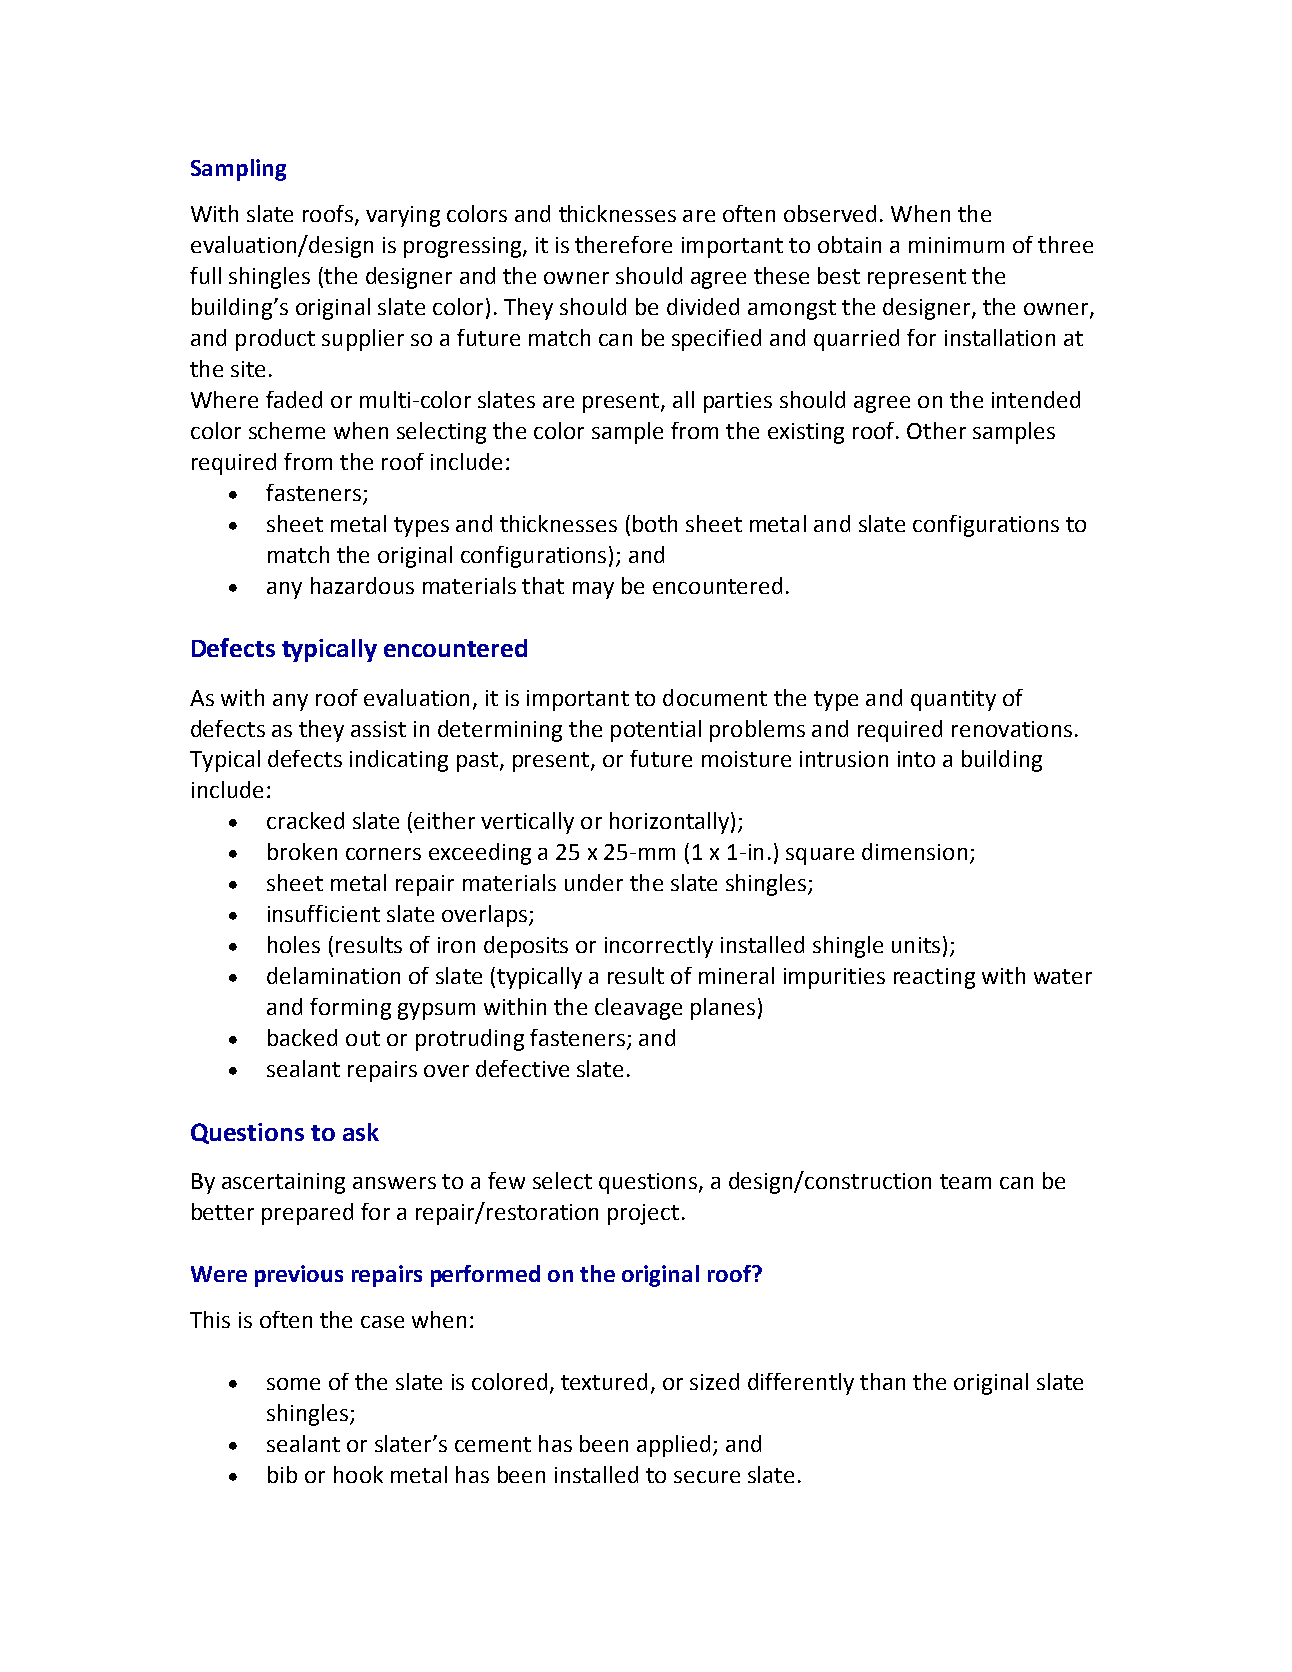  What do you see at coordinates (655, 523) in the screenshot?
I see `both` at bounding box center [655, 523].
